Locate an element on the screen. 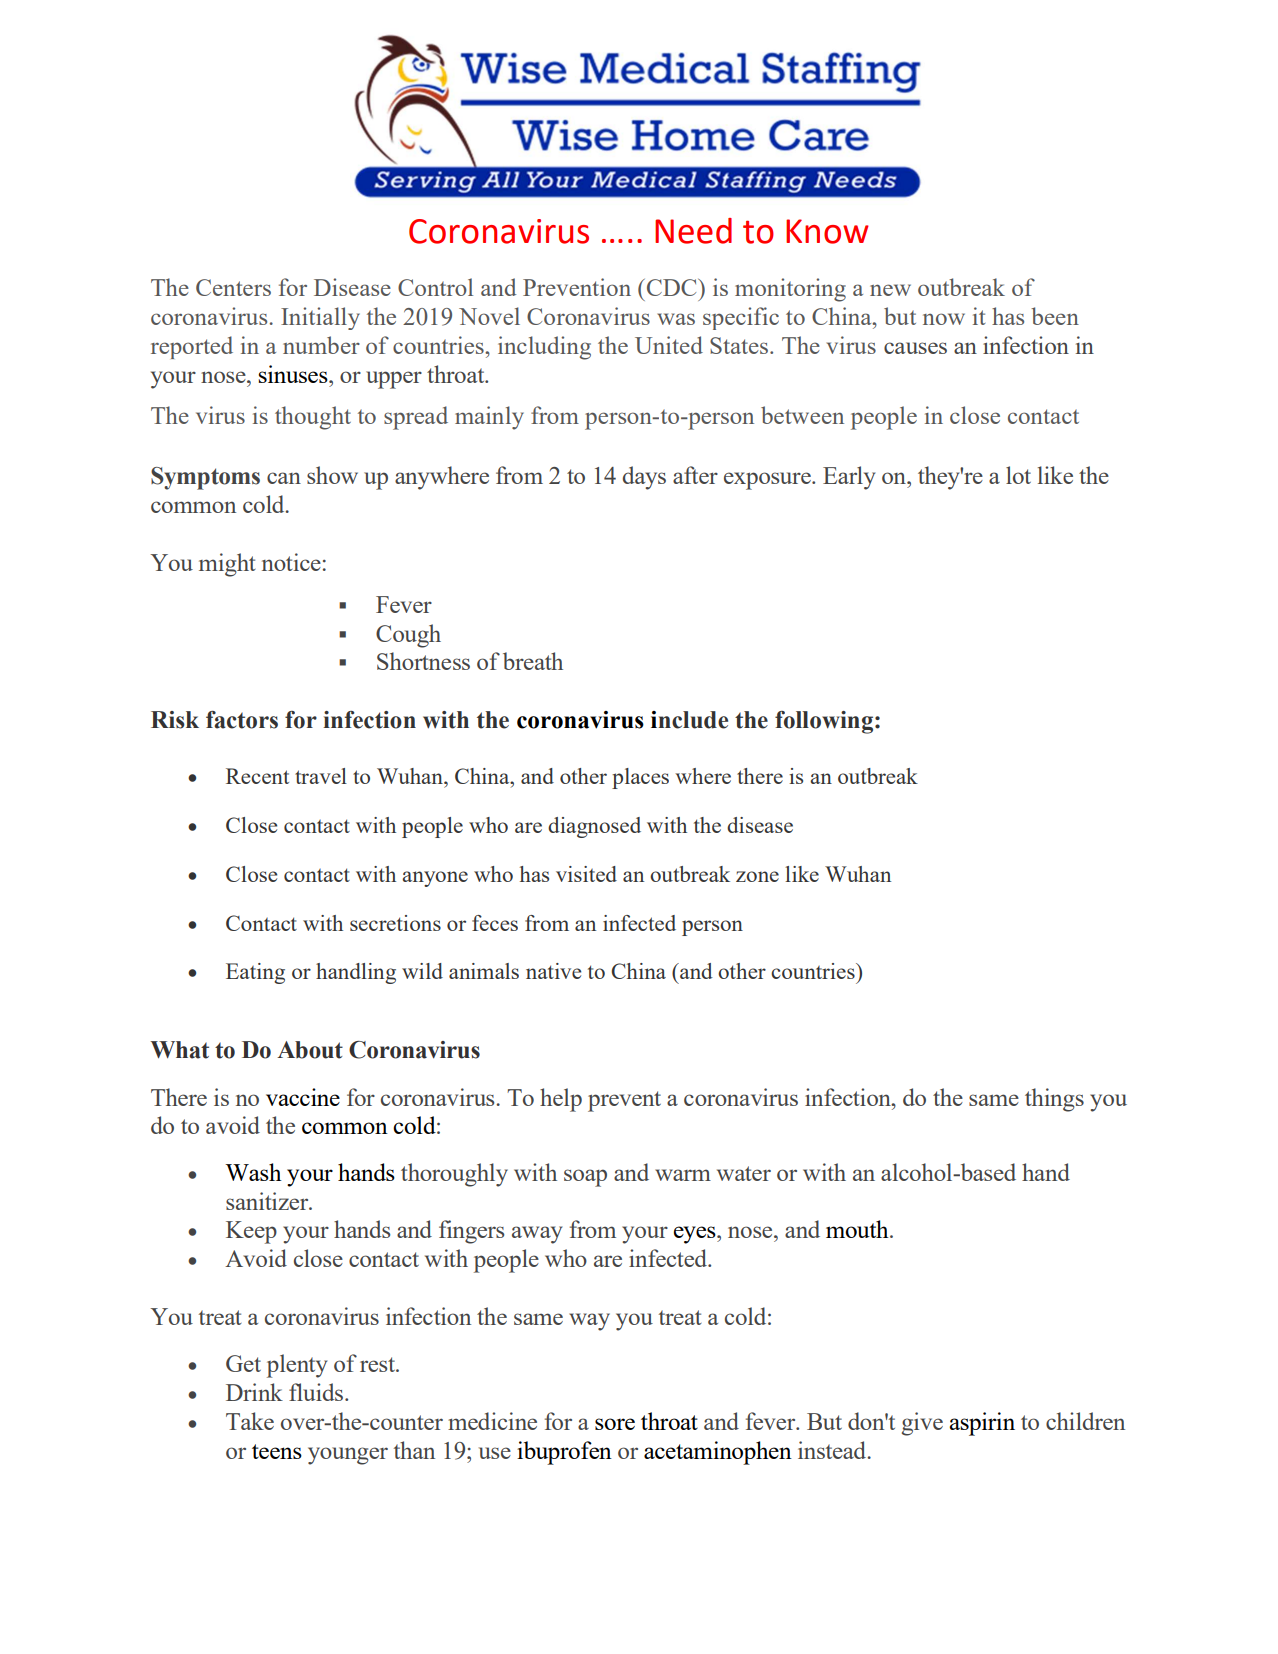 This screenshot has width=1278, height=1654. Centers is located at coordinates (233, 287).
